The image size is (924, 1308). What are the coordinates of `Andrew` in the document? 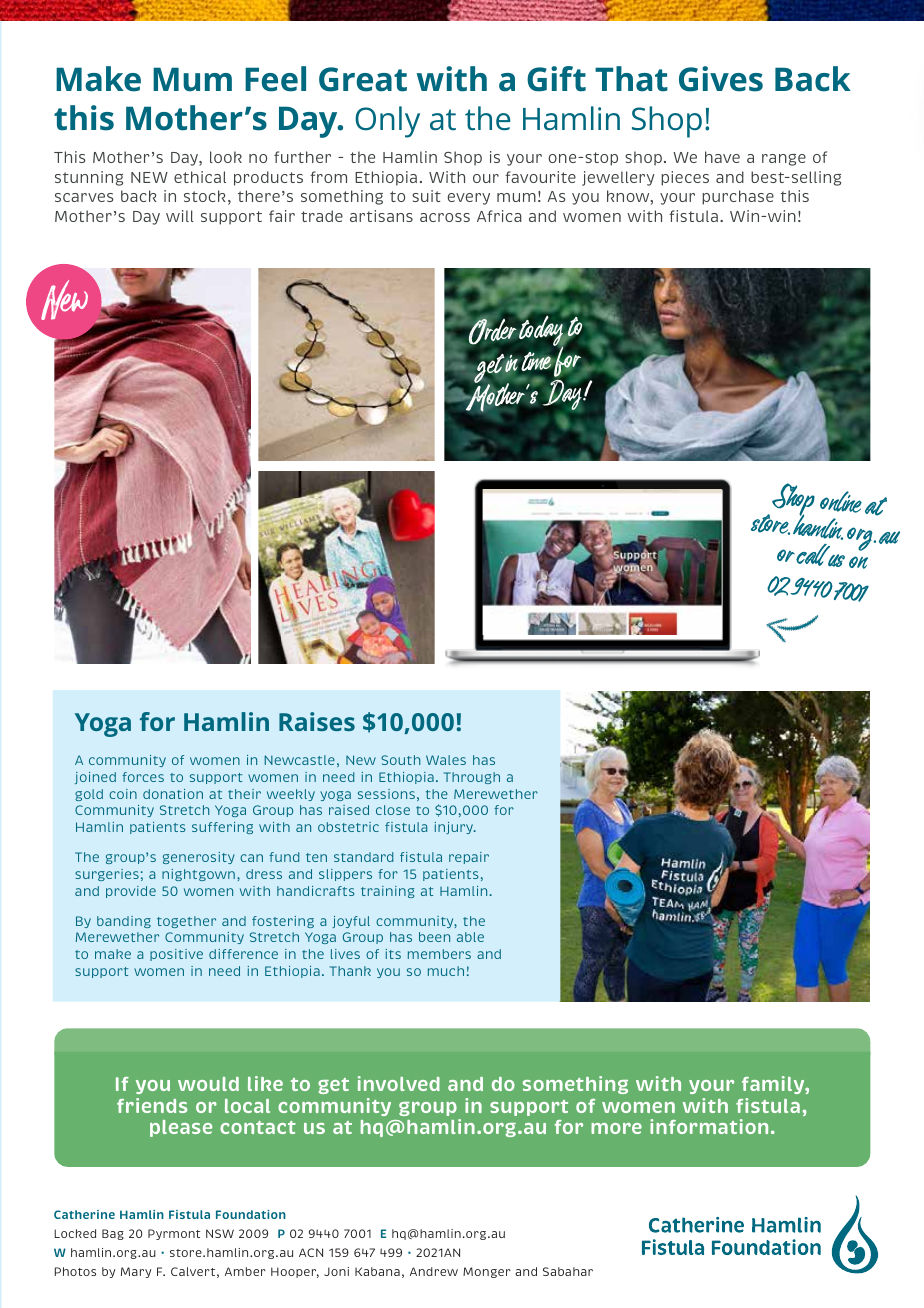 It's located at (434, 1271).
